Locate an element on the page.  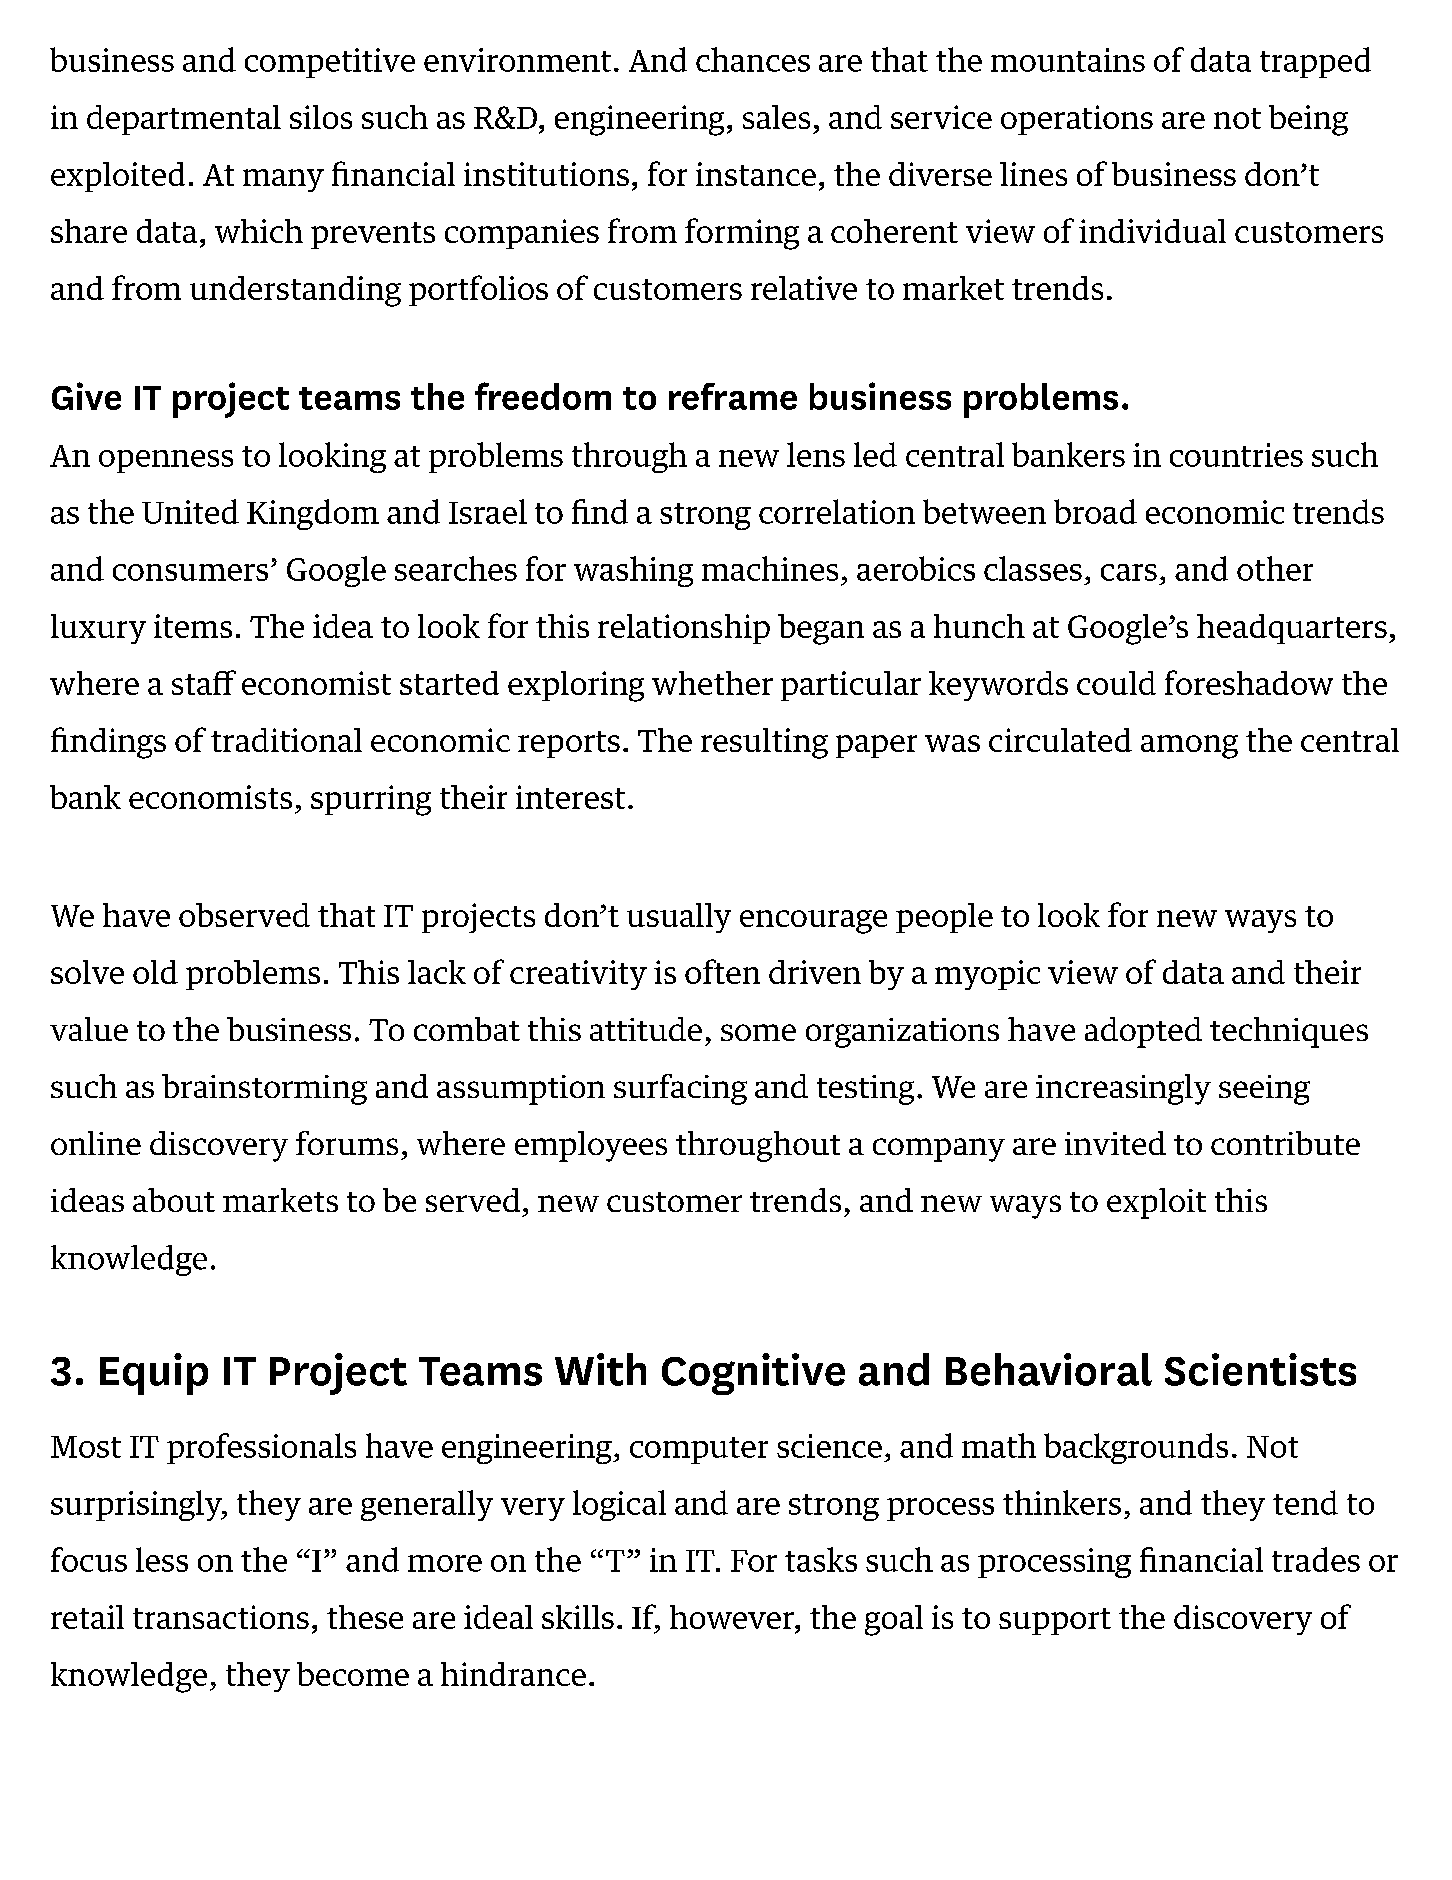
among is located at coordinates (1189, 747).
